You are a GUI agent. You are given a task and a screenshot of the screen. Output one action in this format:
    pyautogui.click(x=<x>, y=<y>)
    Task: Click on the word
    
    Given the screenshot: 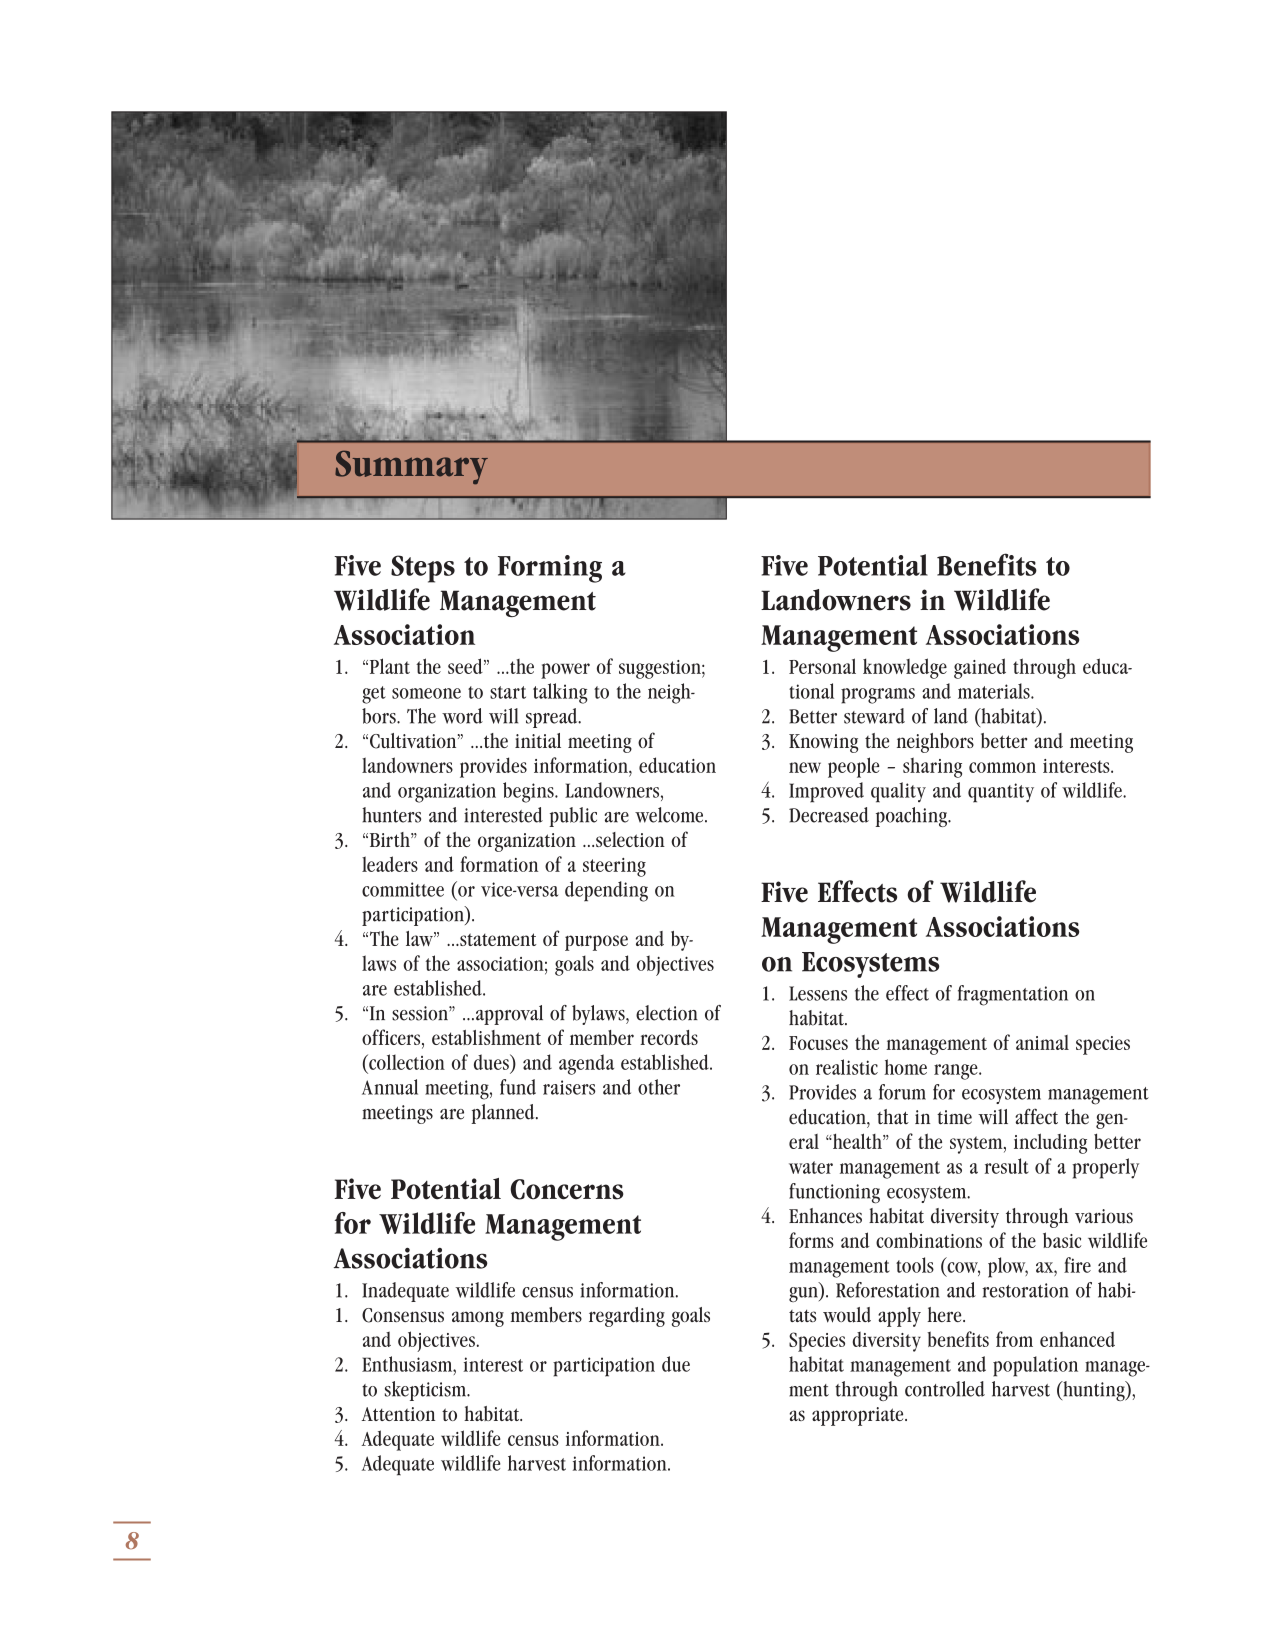 What is the action you would take?
    pyautogui.click(x=462, y=716)
